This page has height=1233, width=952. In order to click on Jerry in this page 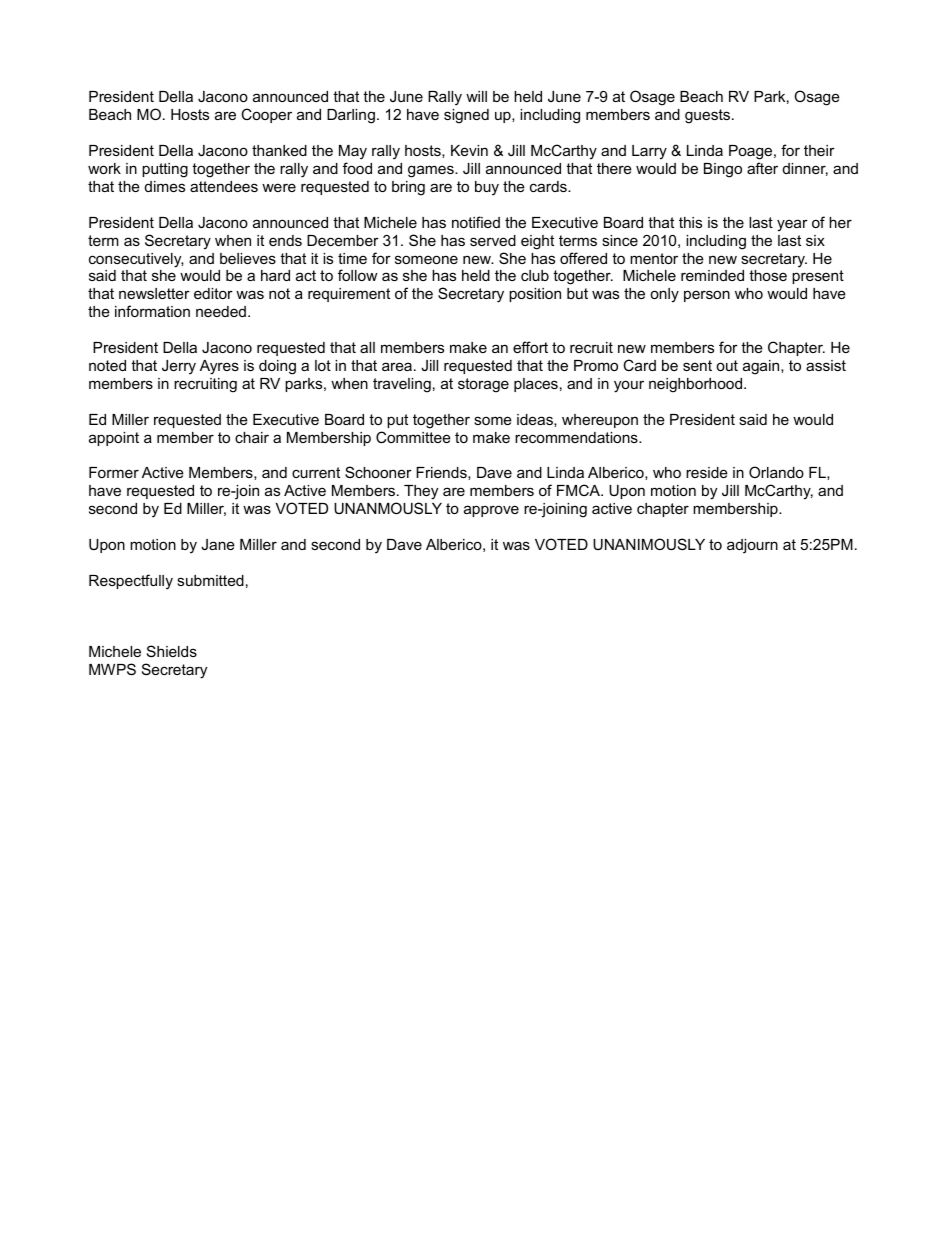, I will do `click(179, 367)`.
